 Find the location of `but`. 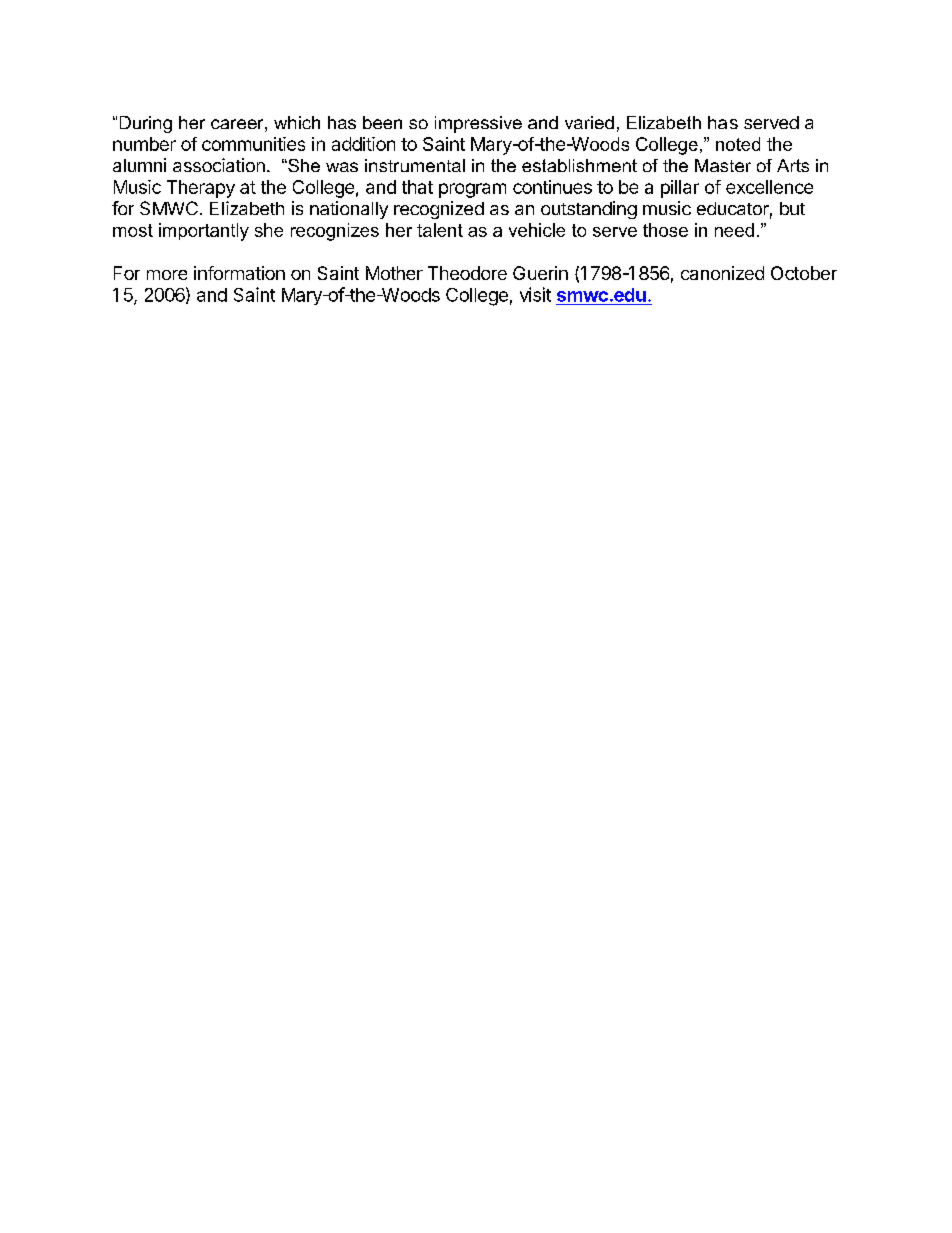

but is located at coordinates (792, 208).
